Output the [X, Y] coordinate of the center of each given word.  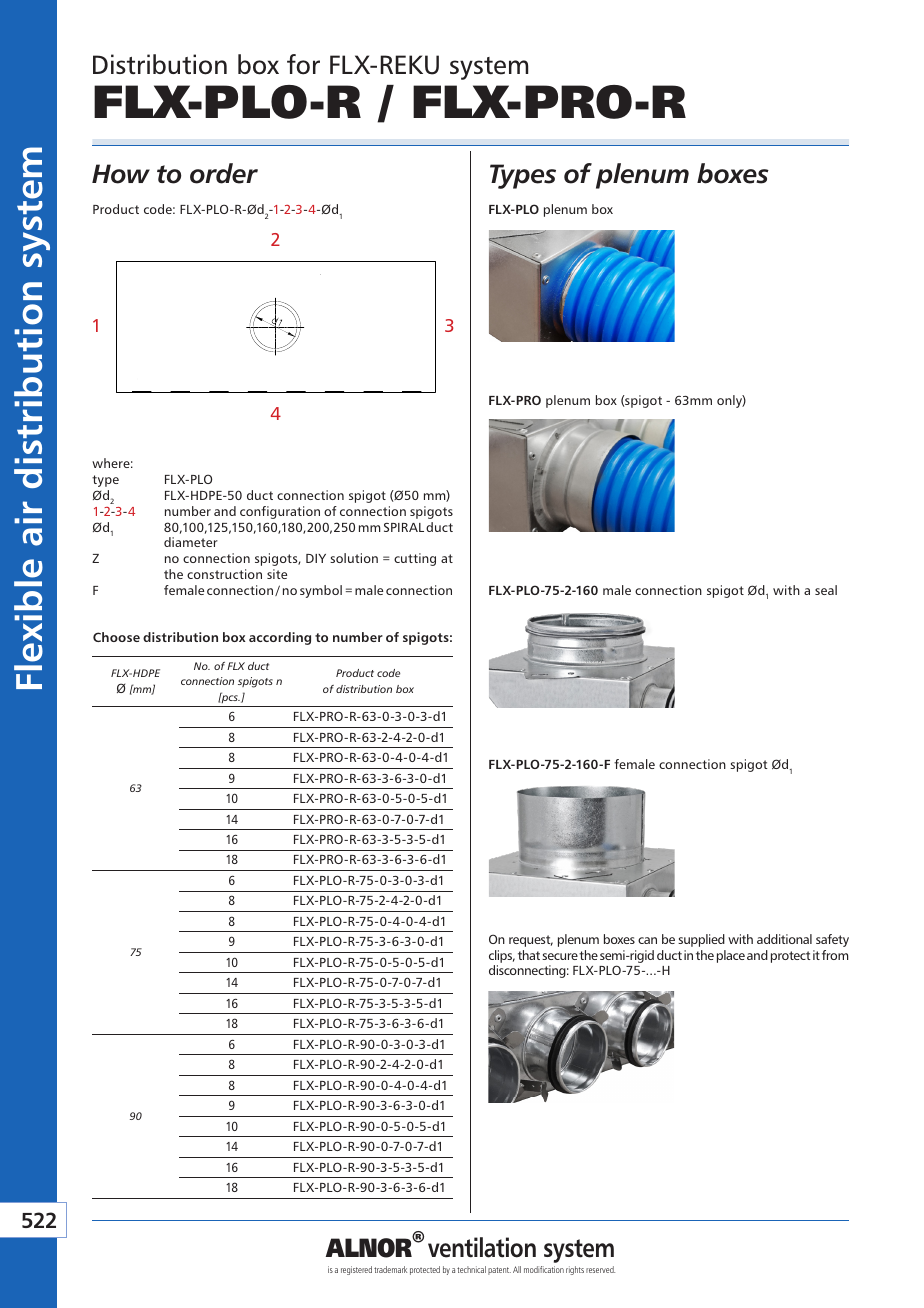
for [303, 64]
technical [471, 1269]
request [531, 941]
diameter [191, 542]
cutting [415, 559]
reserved [600, 1269]
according [280, 638]
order [224, 173]
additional [784, 939]
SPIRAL [404, 527]
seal [826, 590]
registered [356, 1270]
